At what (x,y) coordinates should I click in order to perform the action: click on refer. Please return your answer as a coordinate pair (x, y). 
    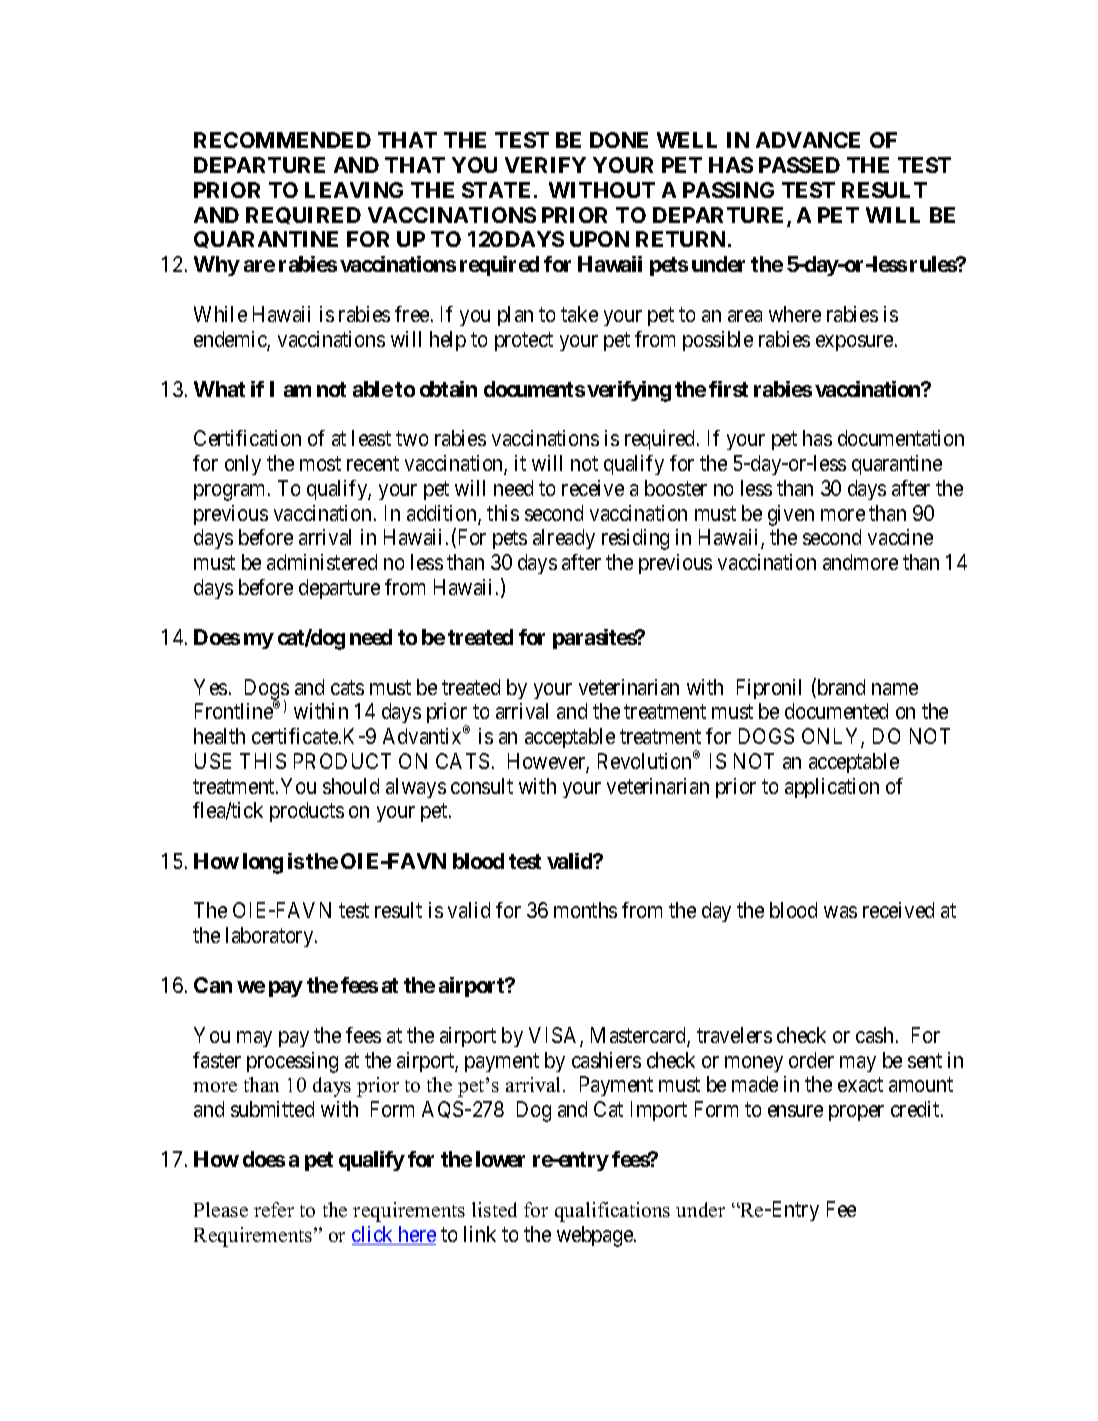
    Looking at the image, I should click on (274, 1209).
